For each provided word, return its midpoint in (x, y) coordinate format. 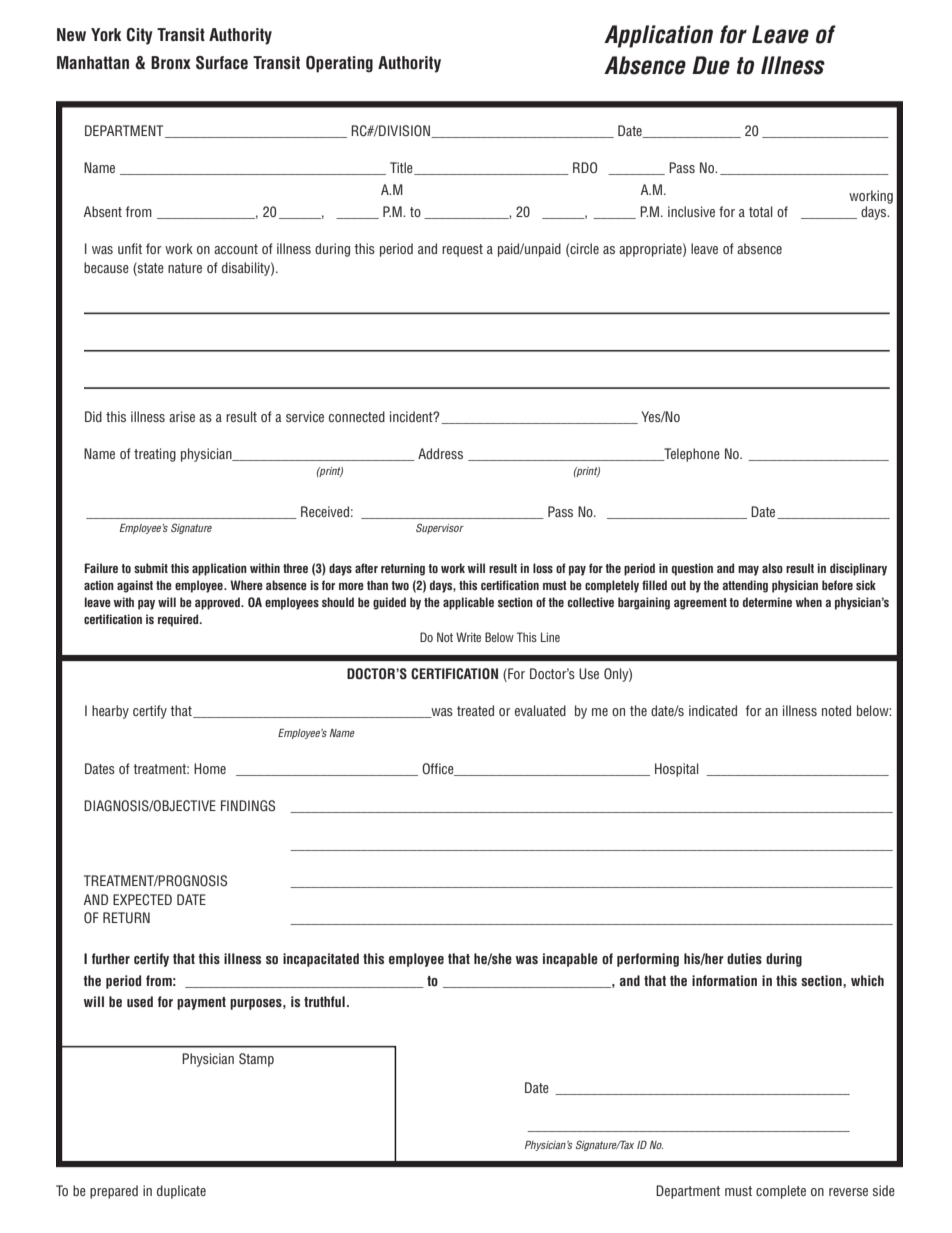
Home (210, 768)
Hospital (677, 770)
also (772, 568)
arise (182, 416)
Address (440, 453)
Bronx (171, 63)
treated (475, 710)
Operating (339, 64)
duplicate (181, 1192)
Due (711, 65)
